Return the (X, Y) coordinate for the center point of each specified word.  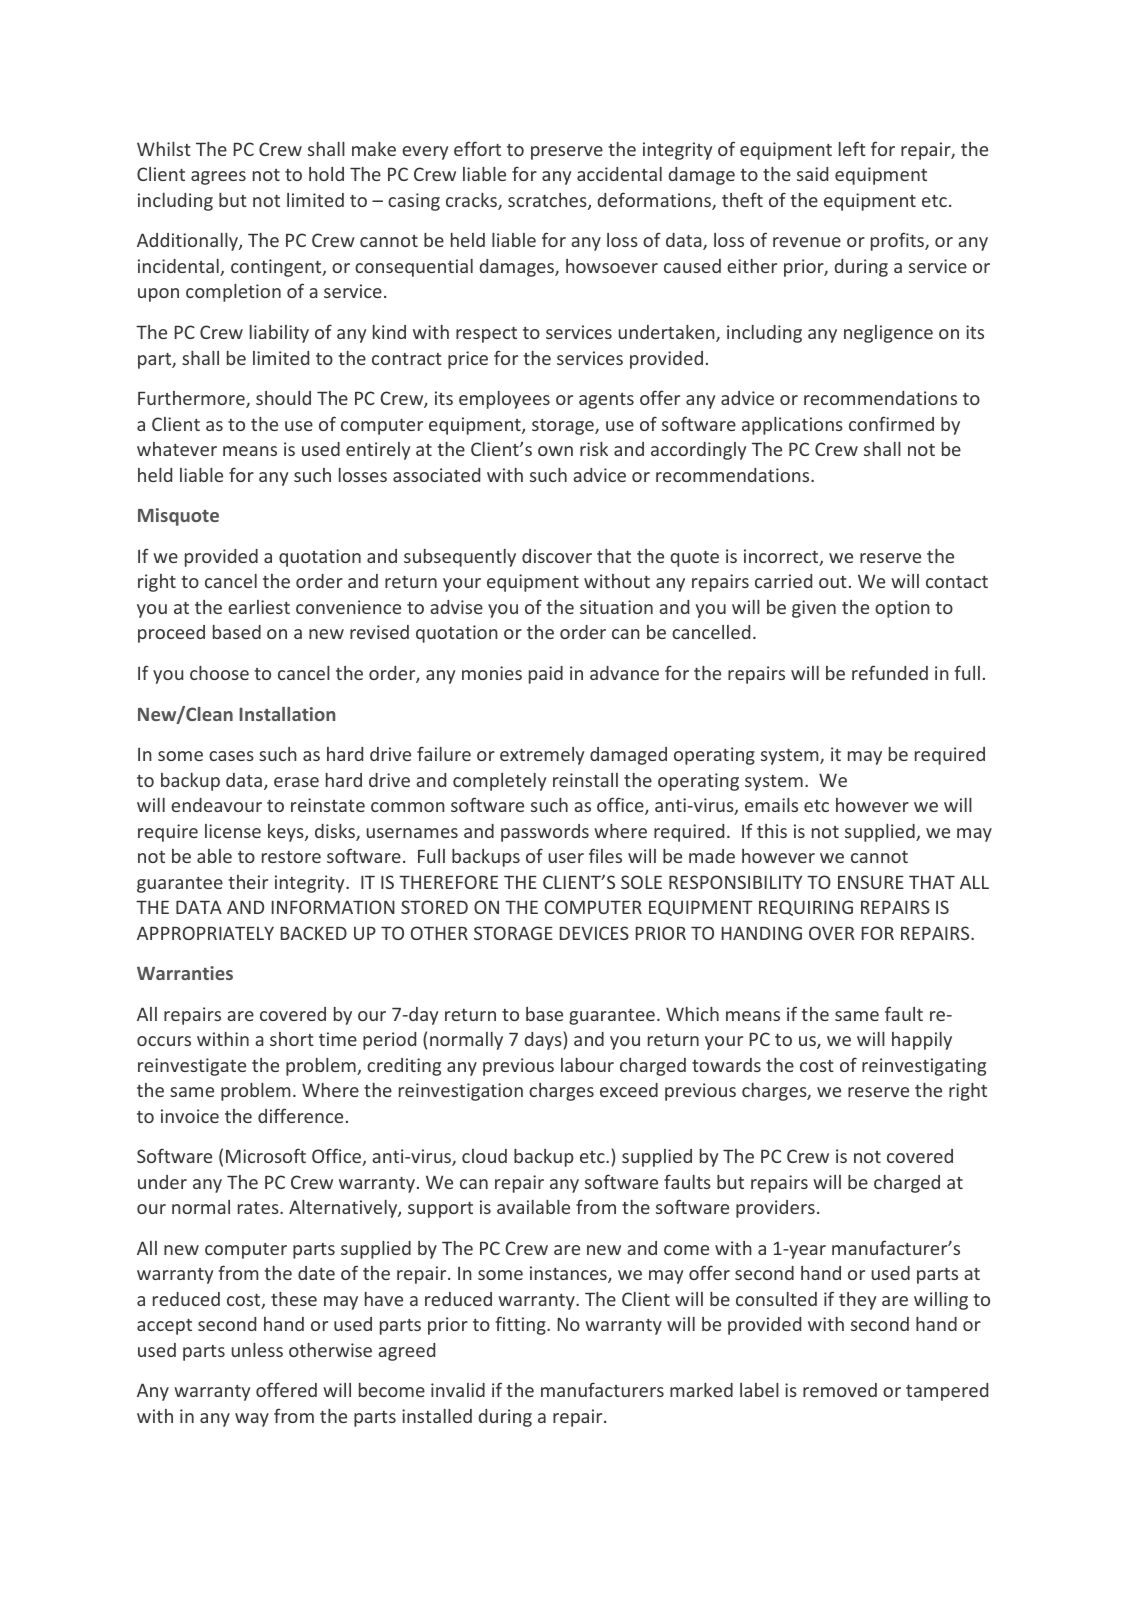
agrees (218, 178)
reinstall (585, 780)
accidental (619, 174)
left (852, 148)
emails (771, 805)
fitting (522, 1325)
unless (257, 1350)
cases (231, 756)
